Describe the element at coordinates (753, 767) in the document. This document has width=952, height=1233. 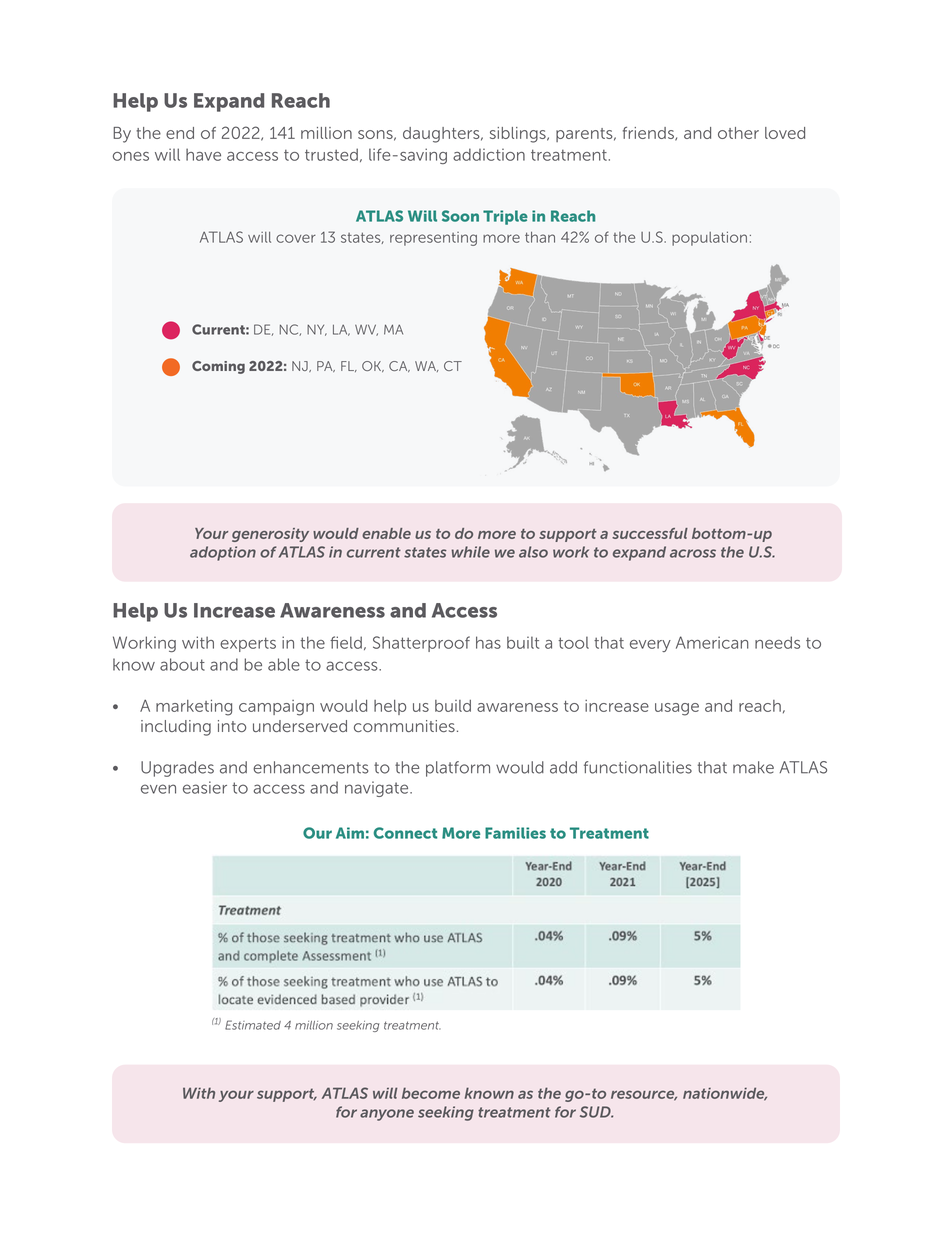
I see `make` at that location.
